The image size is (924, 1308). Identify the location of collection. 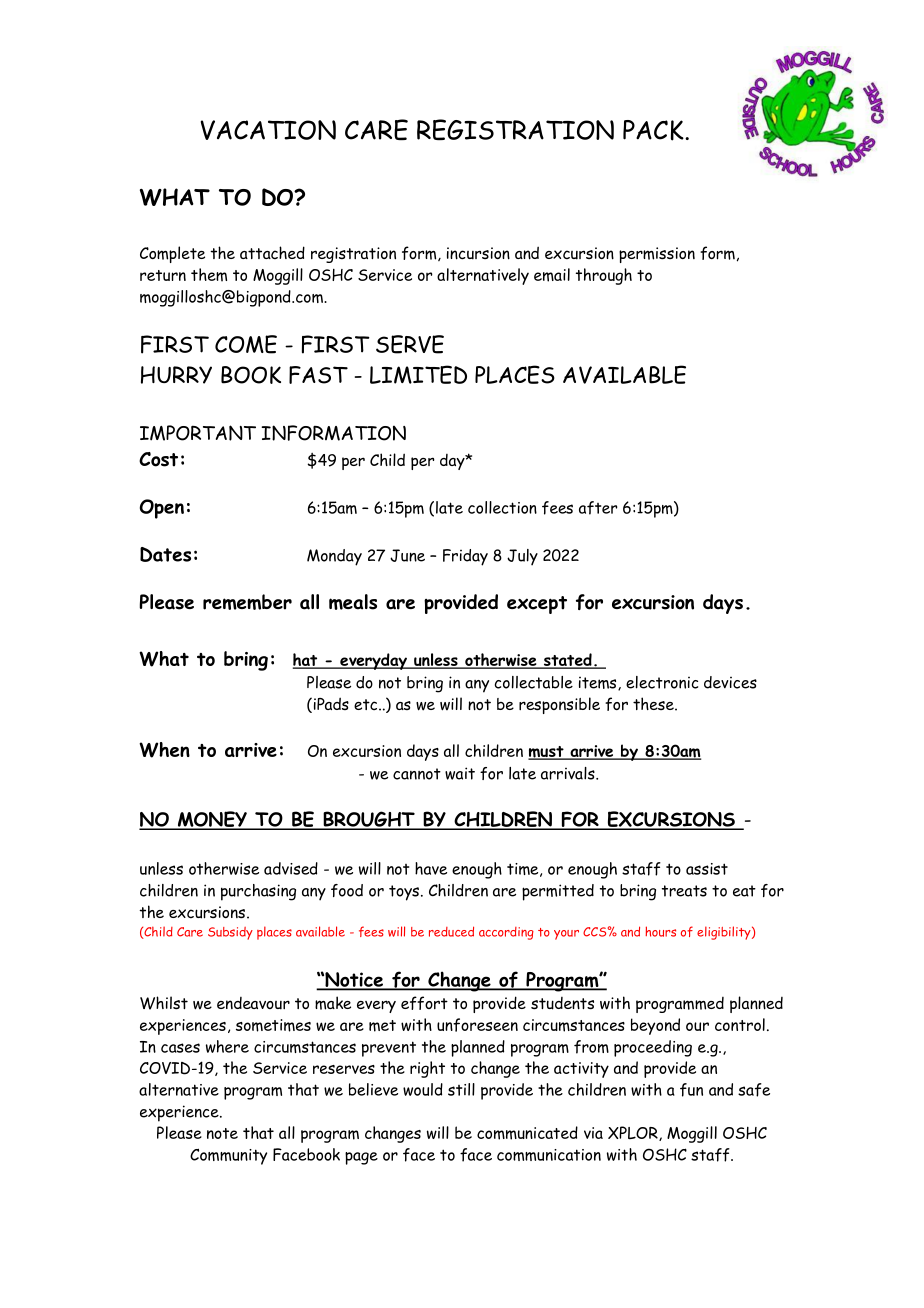
(502, 507).
